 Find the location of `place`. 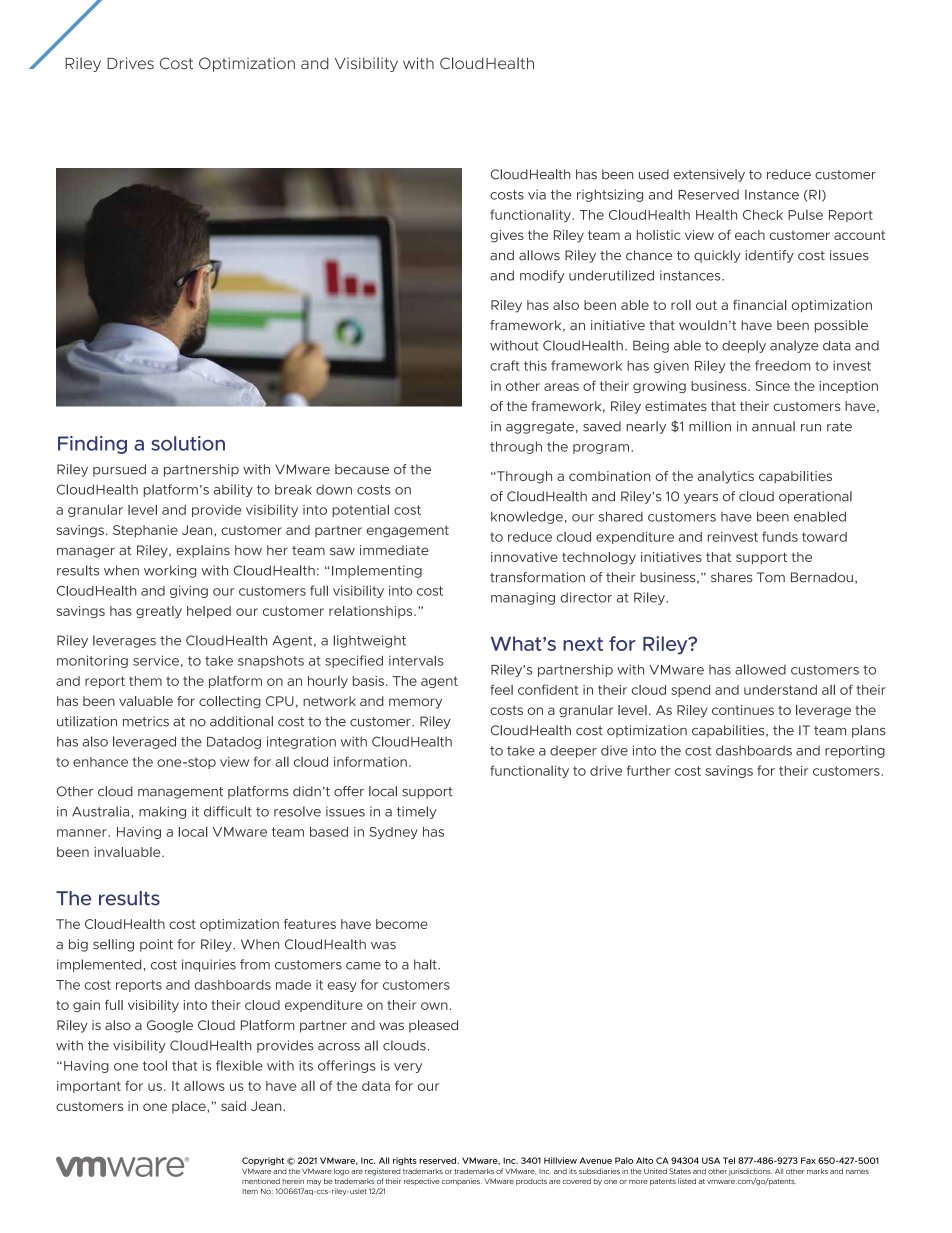

place is located at coordinates (190, 1107).
